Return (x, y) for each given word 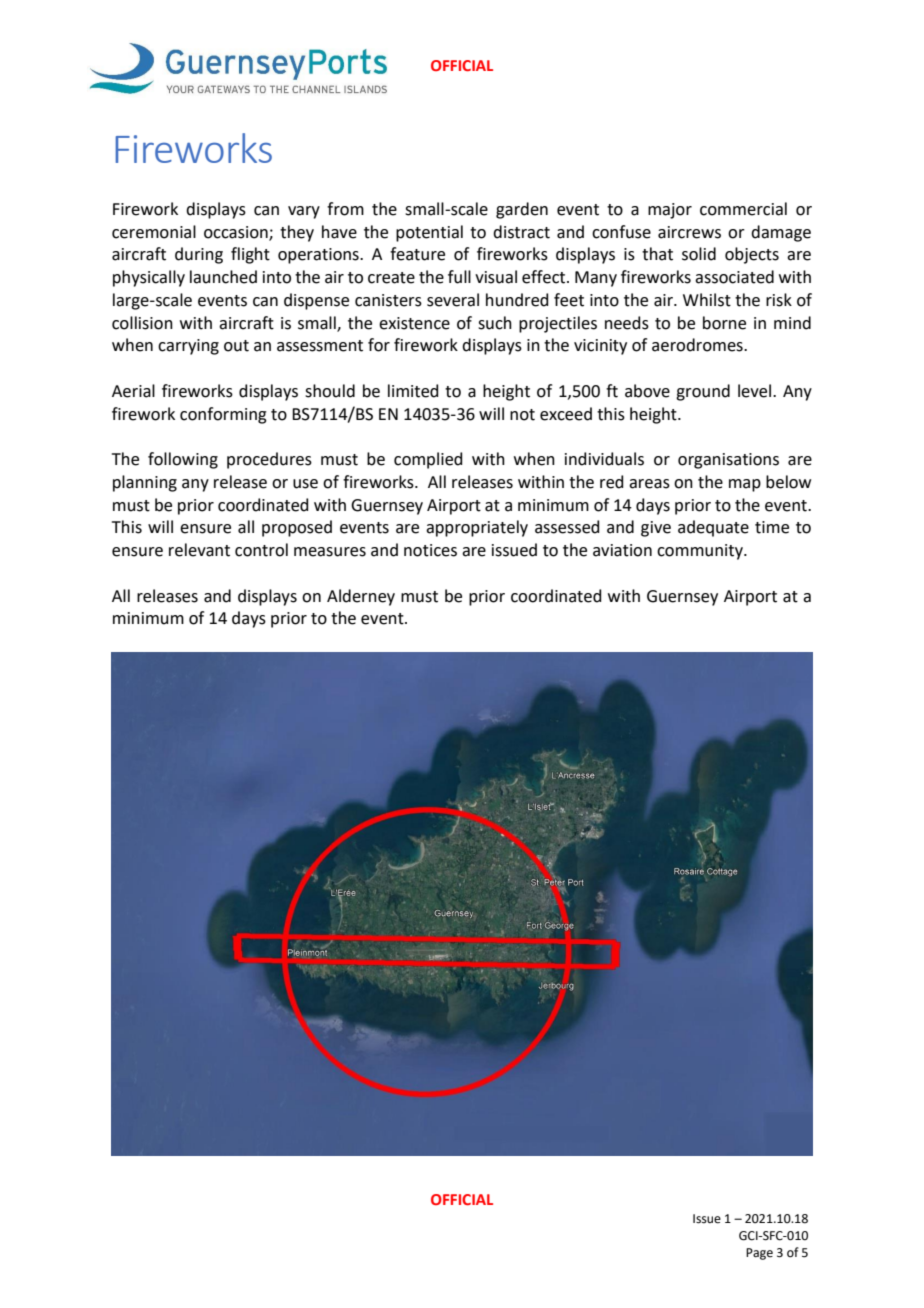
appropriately (477, 528)
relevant (199, 550)
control (261, 550)
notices (430, 550)
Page (759, 1254)
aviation (622, 550)
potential (429, 233)
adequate (713, 528)
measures (330, 552)
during (199, 255)
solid (699, 254)
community (701, 552)
